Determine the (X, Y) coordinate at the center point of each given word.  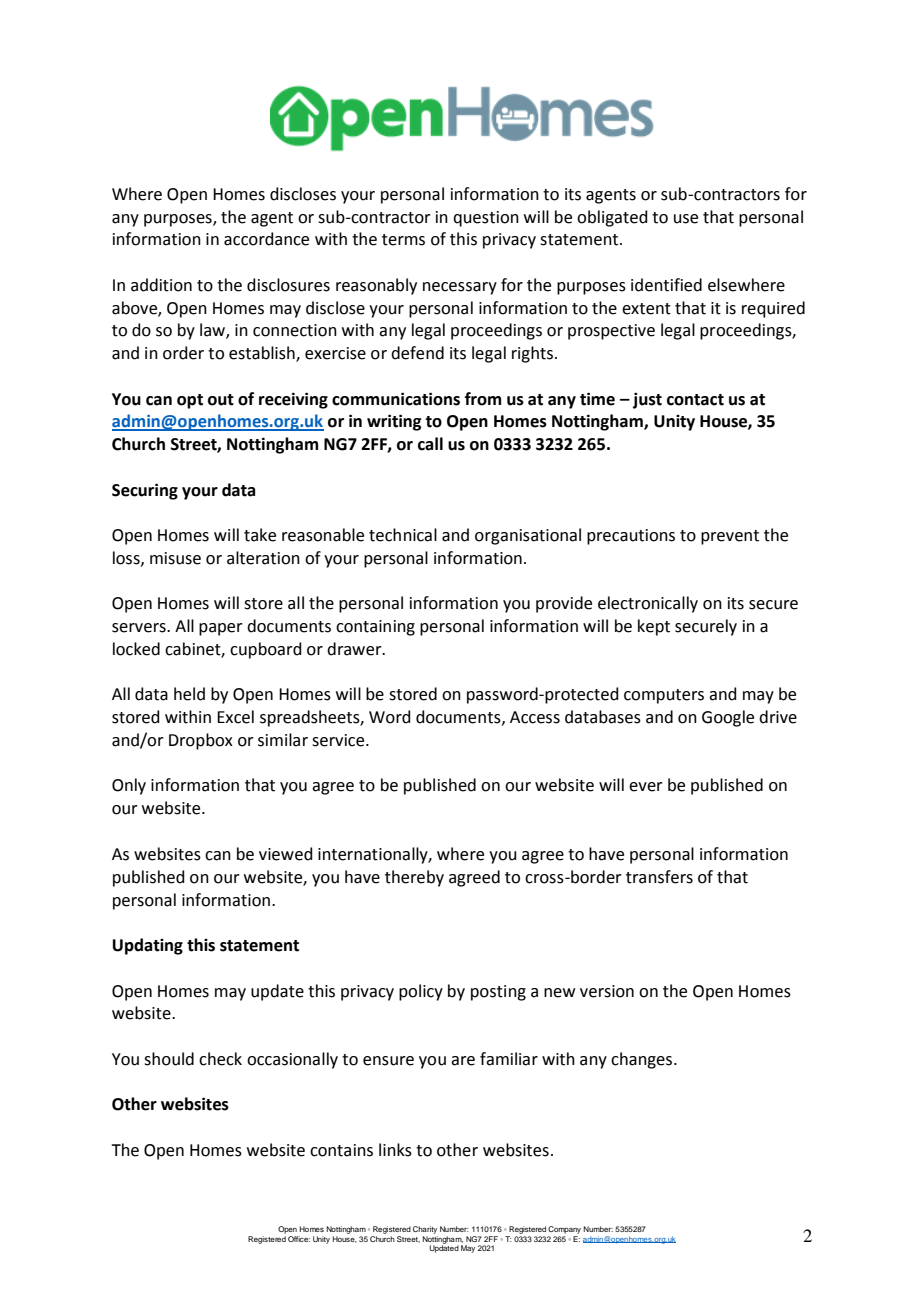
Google (728, 718)
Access (535, 717)
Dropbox (201, 741)
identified (666, 285)
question (486, 219)
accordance (266, 239)
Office (299, 1239)
